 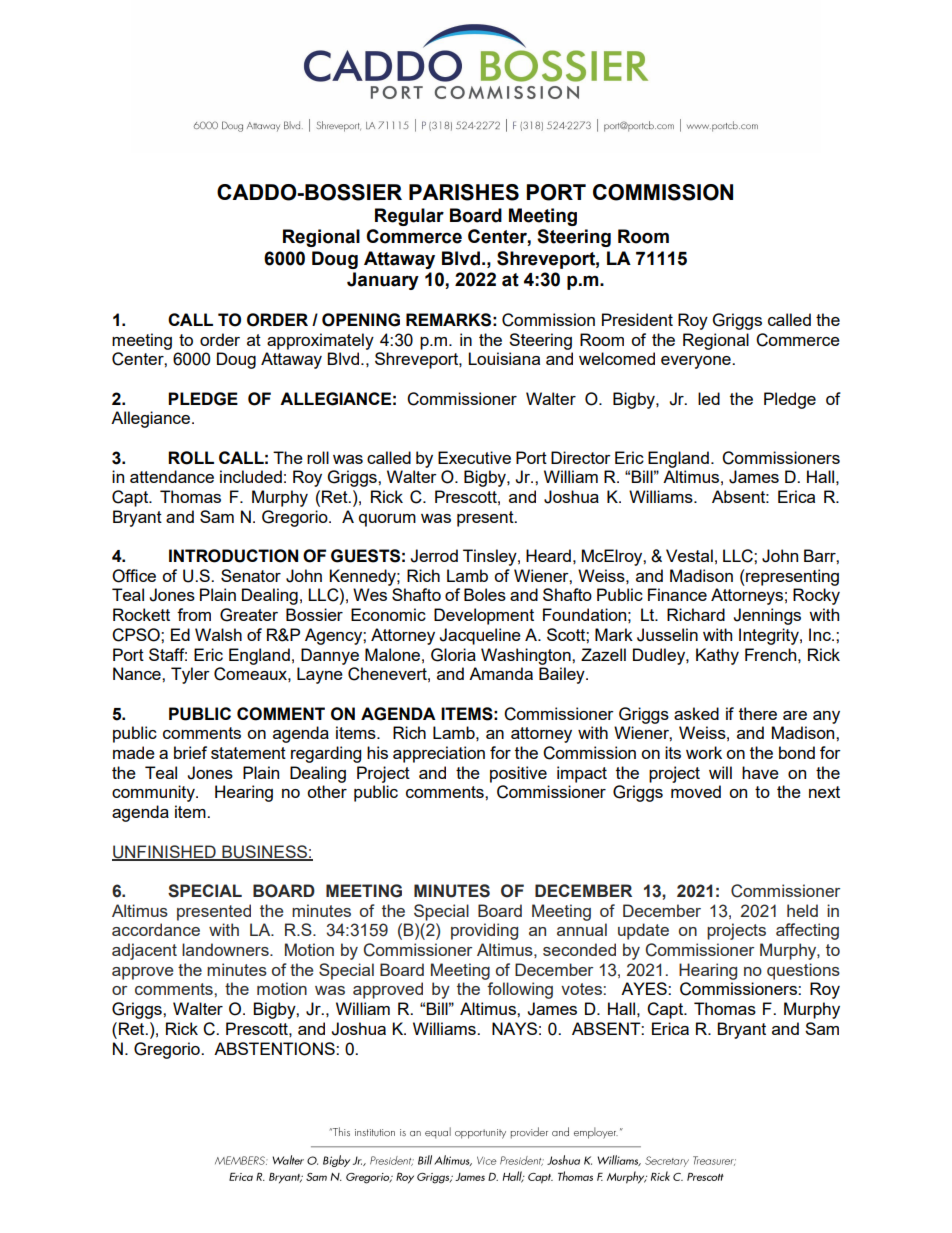 I want to click on Executive, so click(x=474, y=457).
